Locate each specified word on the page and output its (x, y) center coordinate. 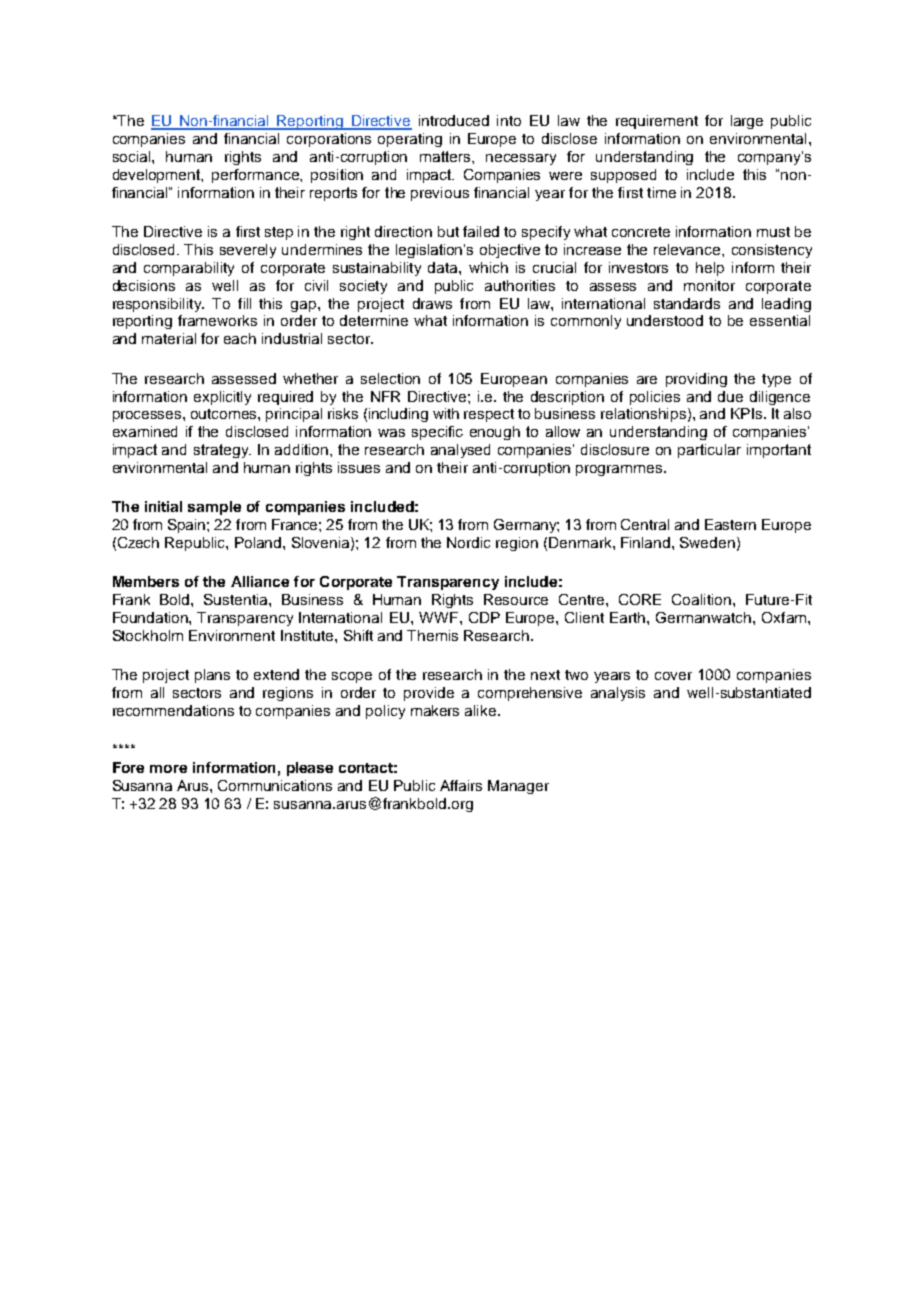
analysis (618, 694)
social (133, 156)
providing (696, 380)
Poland (259, 542)
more (168, 769)
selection (390, 378)
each (240, 338)
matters (446, 156)
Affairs (461, 785)
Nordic (468, 542)
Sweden (707, 542)
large (747, 122)
